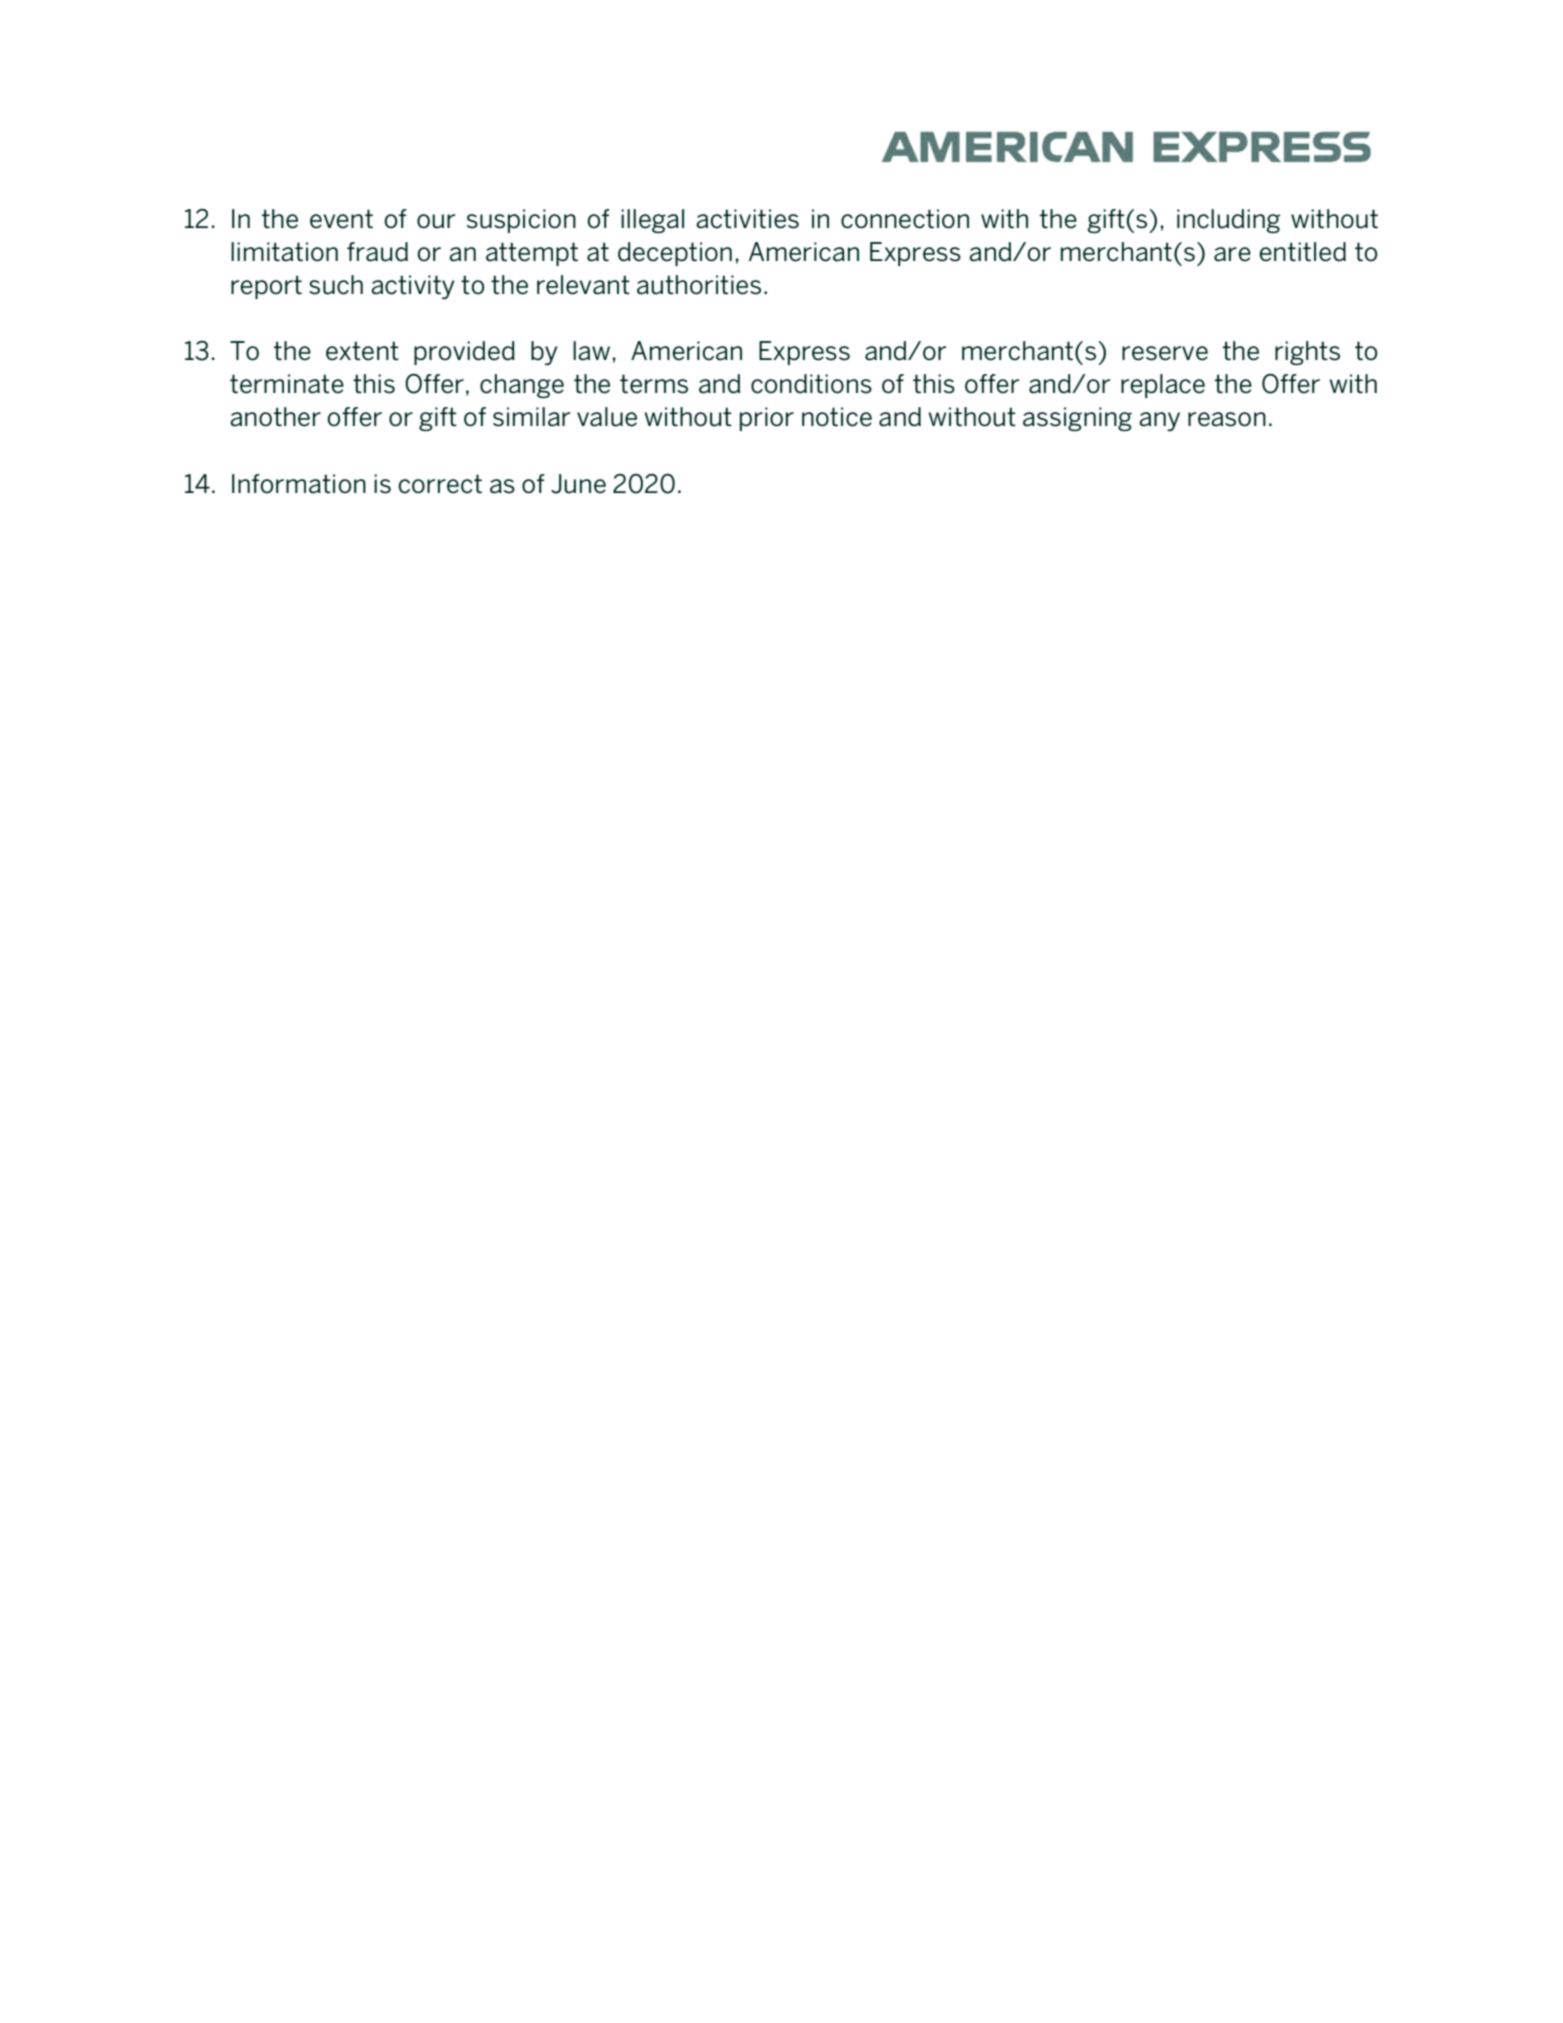 This screenshot has width=1563, height=2023. I want to click on terminate, so click(287, 384).
